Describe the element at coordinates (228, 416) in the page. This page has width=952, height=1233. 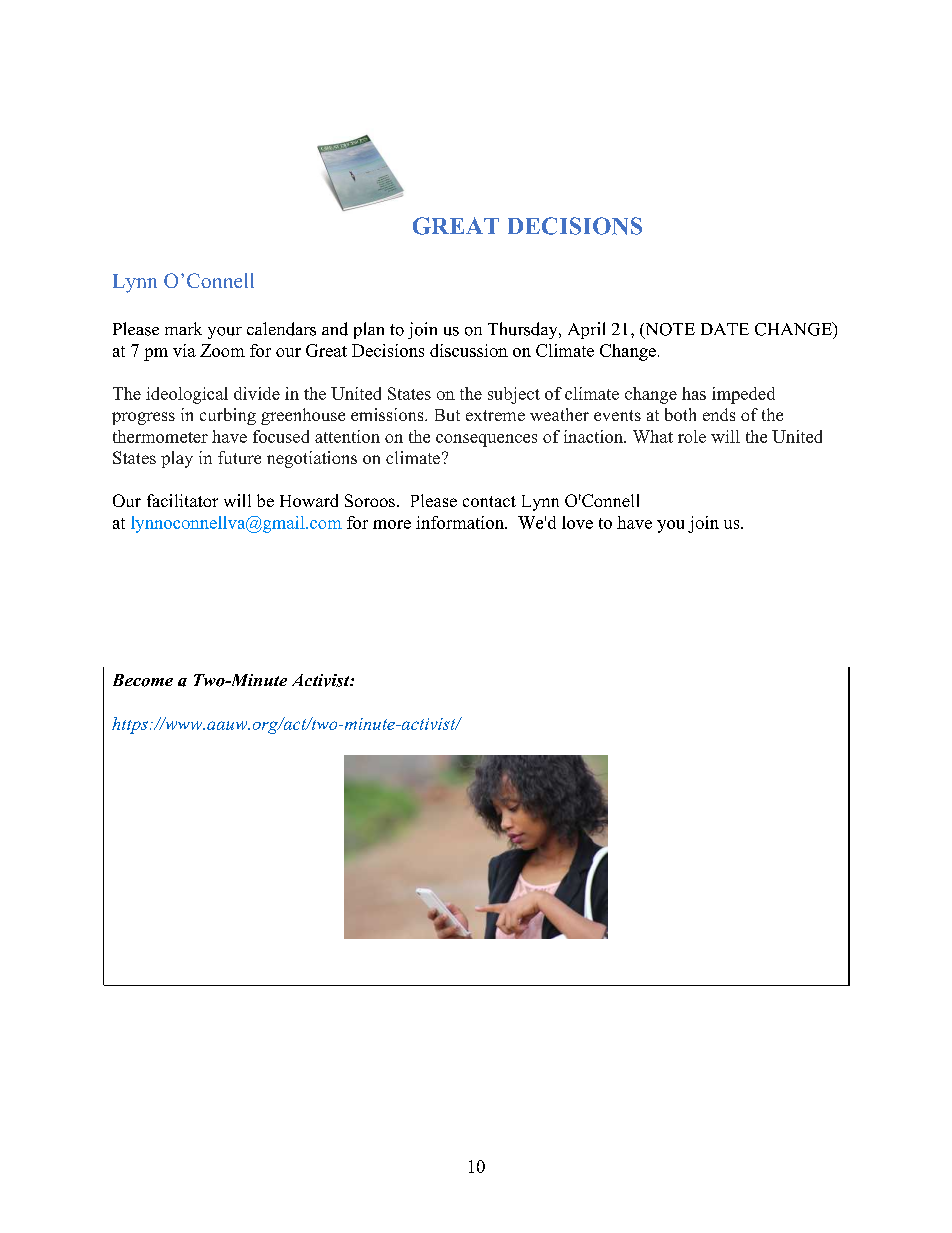
I see `curbing` at that location.
